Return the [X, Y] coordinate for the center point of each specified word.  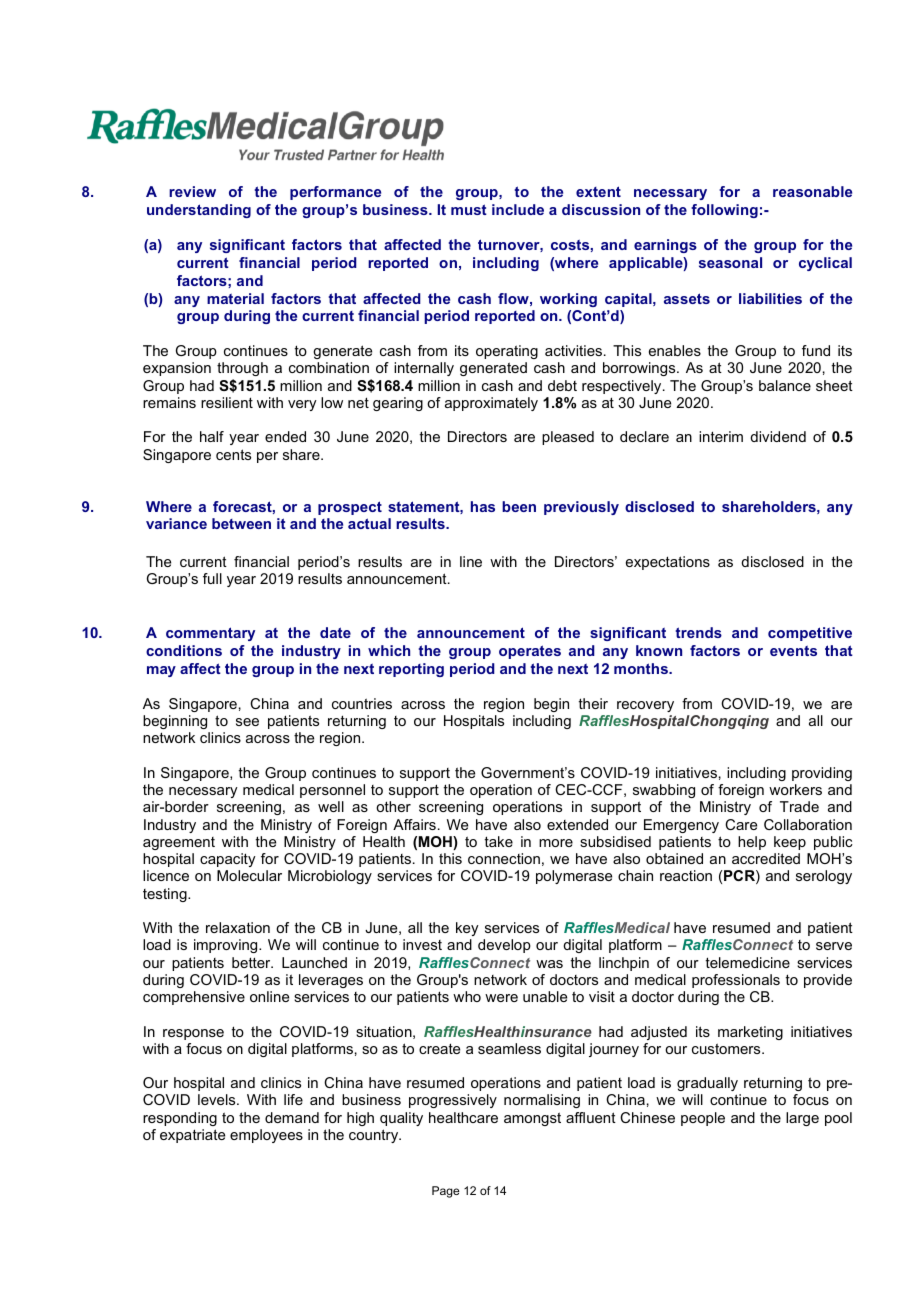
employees [266, 1136]
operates [530, 652]
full [212, 578]
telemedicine [748, 962]
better [252, 962]
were [501, 998]
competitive [810, 634]
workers [795, 789]
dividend [778, 436]
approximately [491, 404]
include [518, 209]
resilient [227, 402]
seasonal [730, 262]
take [499, 841]
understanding [199, 211]
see [247, 722]
